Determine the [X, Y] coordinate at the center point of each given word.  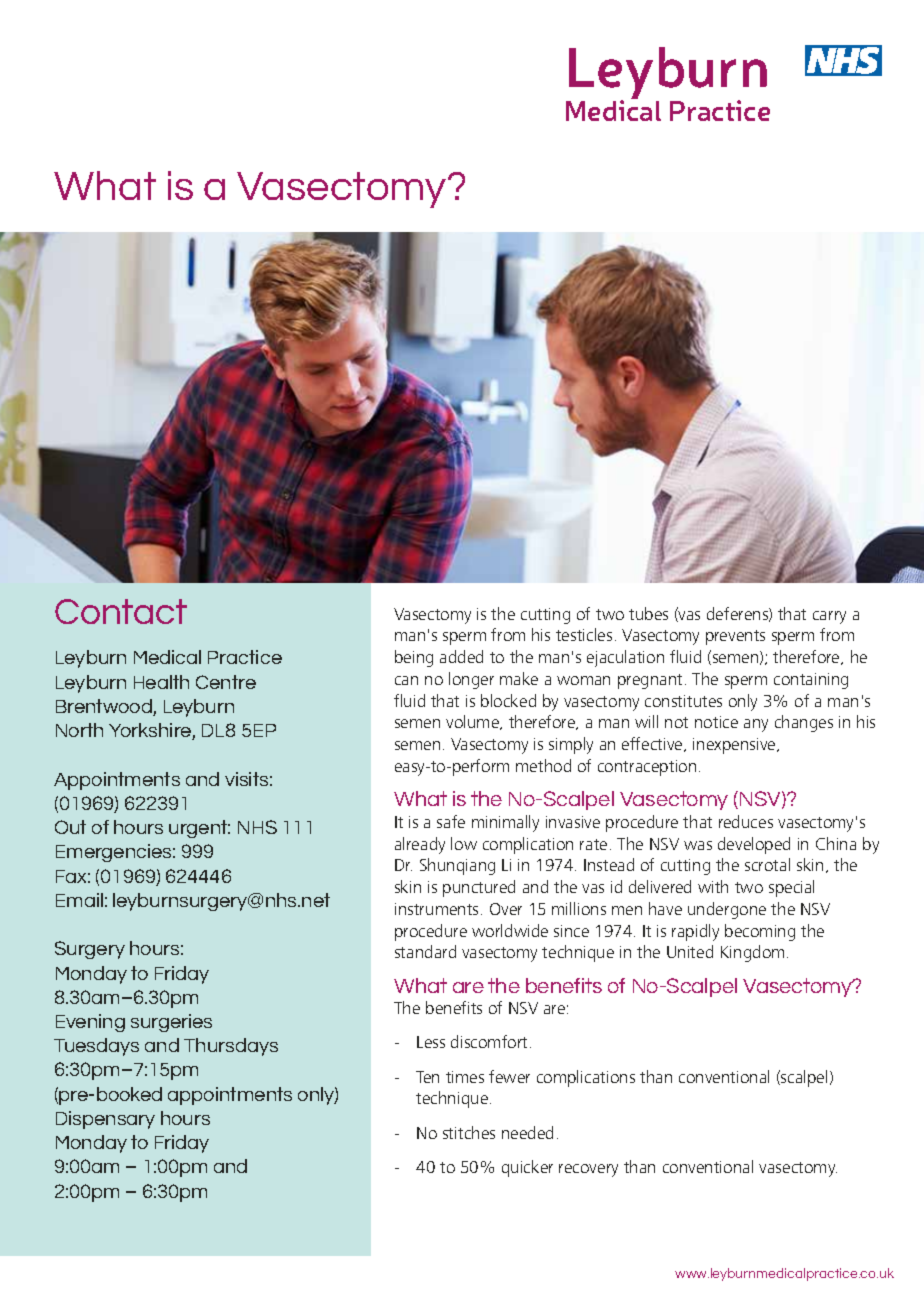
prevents [735, 637]
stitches [469, 1132]
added [461, 656]
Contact [121, 611]
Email [79, 900]
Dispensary [105, 1120]
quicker [527, 1168]
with [713, 886]
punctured [479, 888]
